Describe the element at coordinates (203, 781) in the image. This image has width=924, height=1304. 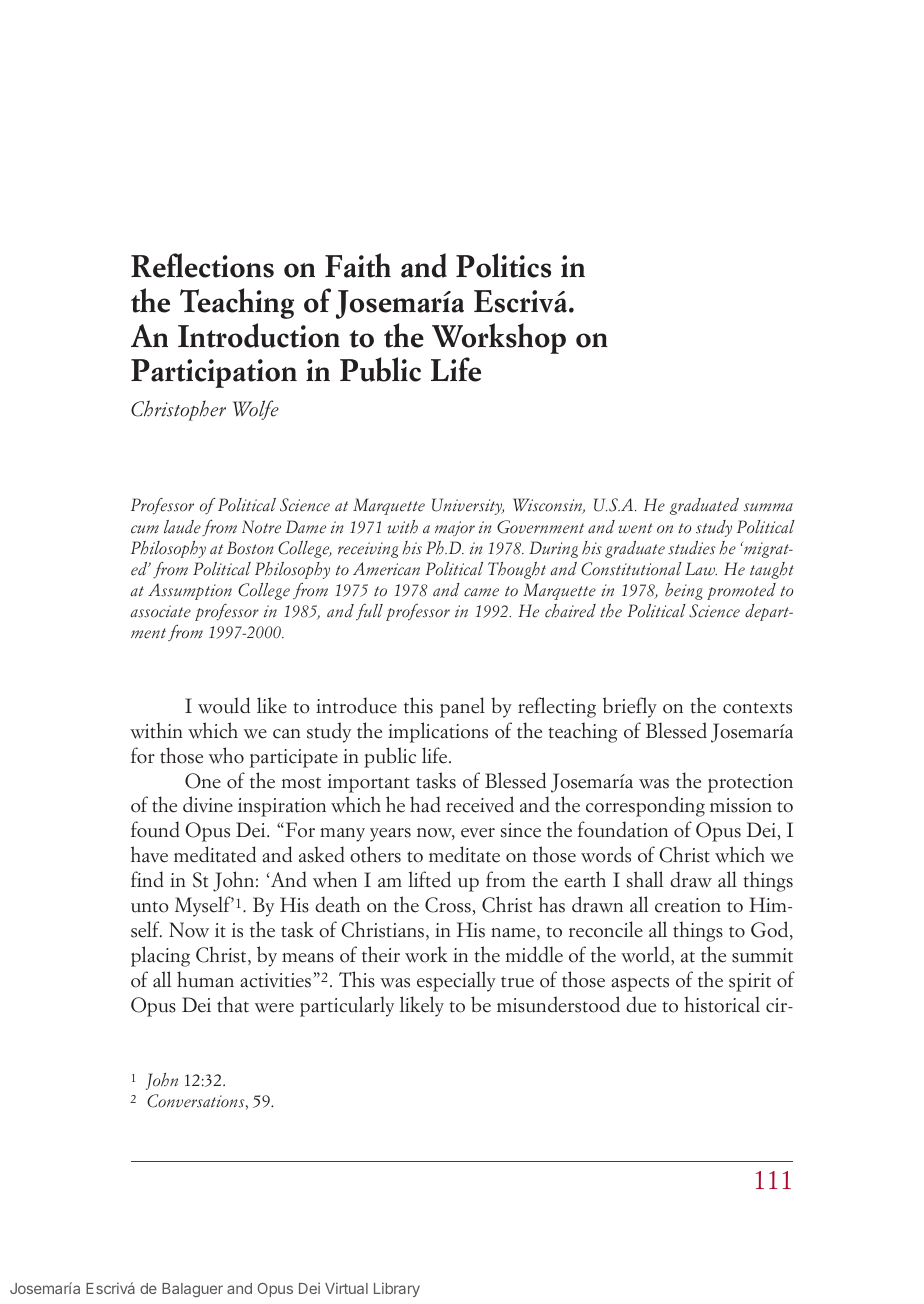
I see `One` at that location.
